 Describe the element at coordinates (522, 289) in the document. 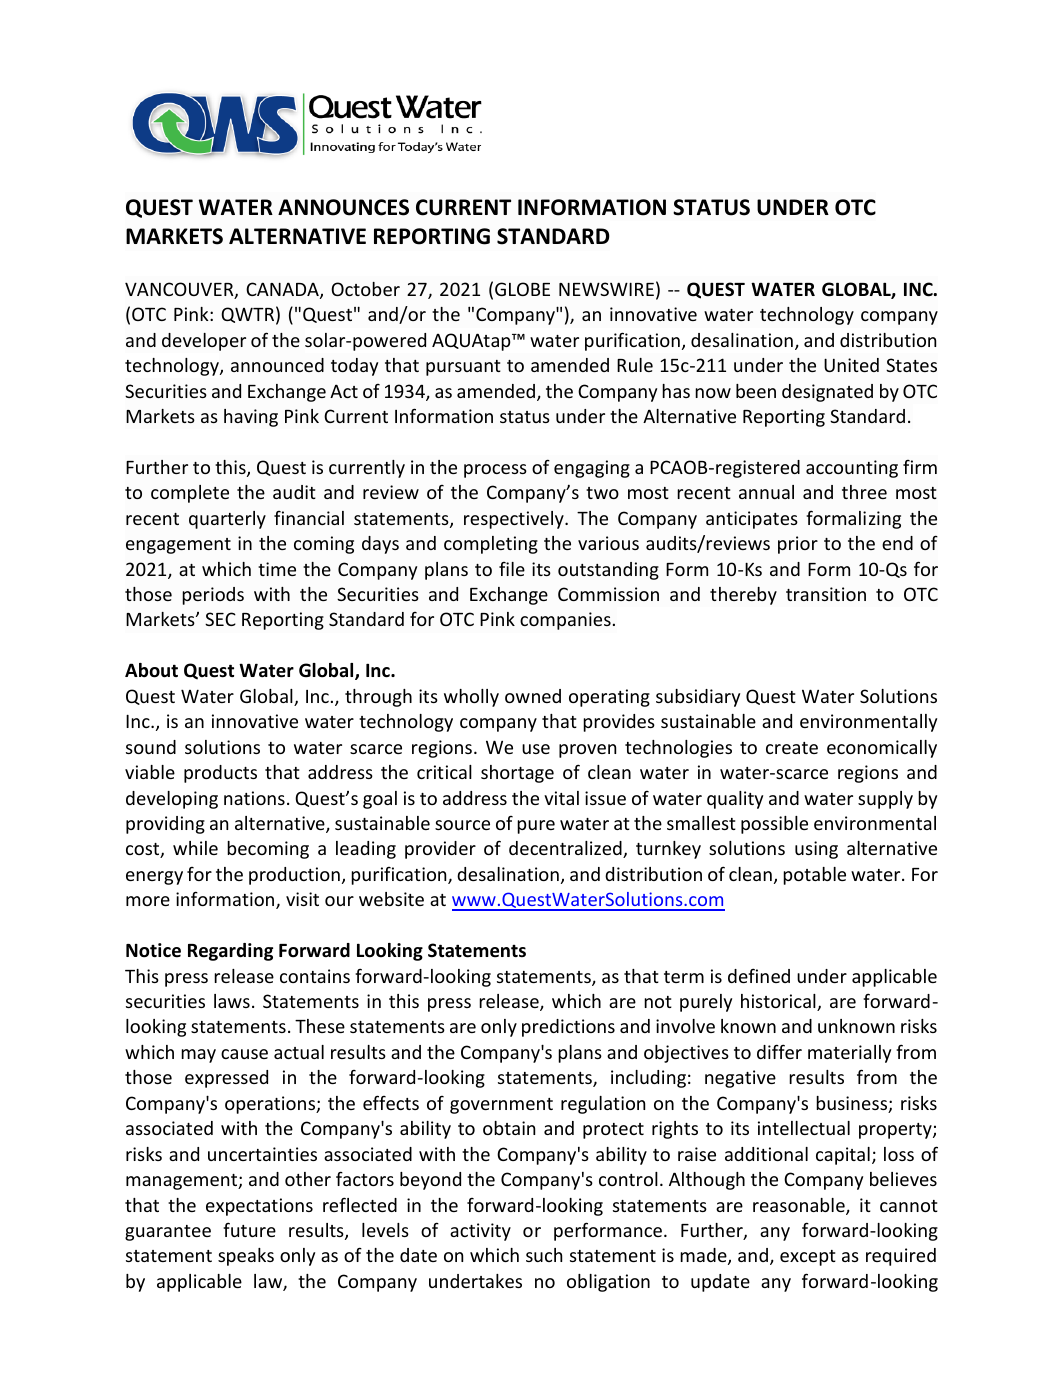

I see `GLOBE` at that location.
